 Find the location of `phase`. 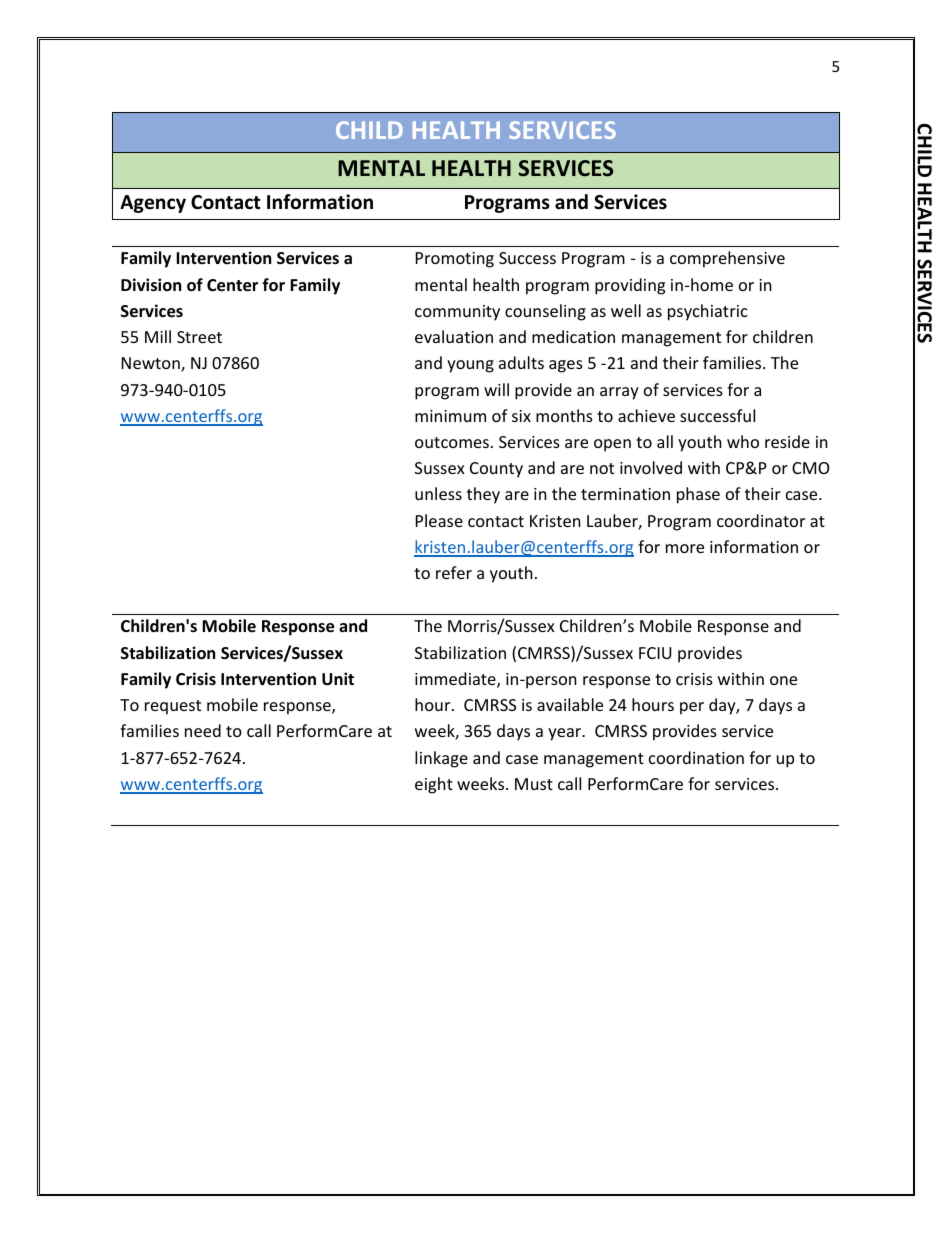

phase is located at coordinates (698, 495).
